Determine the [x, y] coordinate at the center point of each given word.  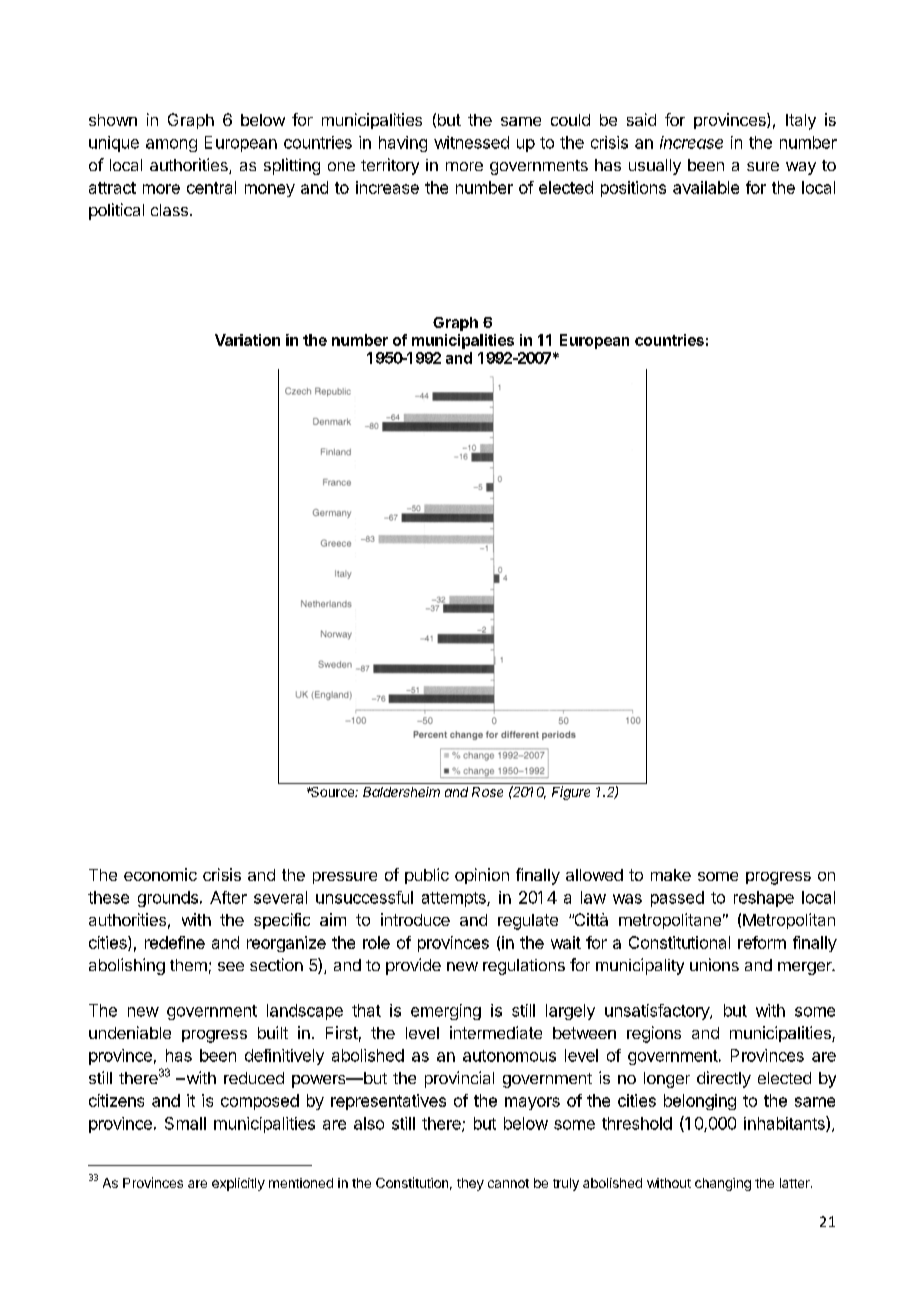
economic [160, 874]
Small [185, 1123]
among [171, 145]
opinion [482, 876]
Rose [487, 792]
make [671, 875]
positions [633, 189]
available [706, 187]
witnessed [471, 142]
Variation [247, 340]
